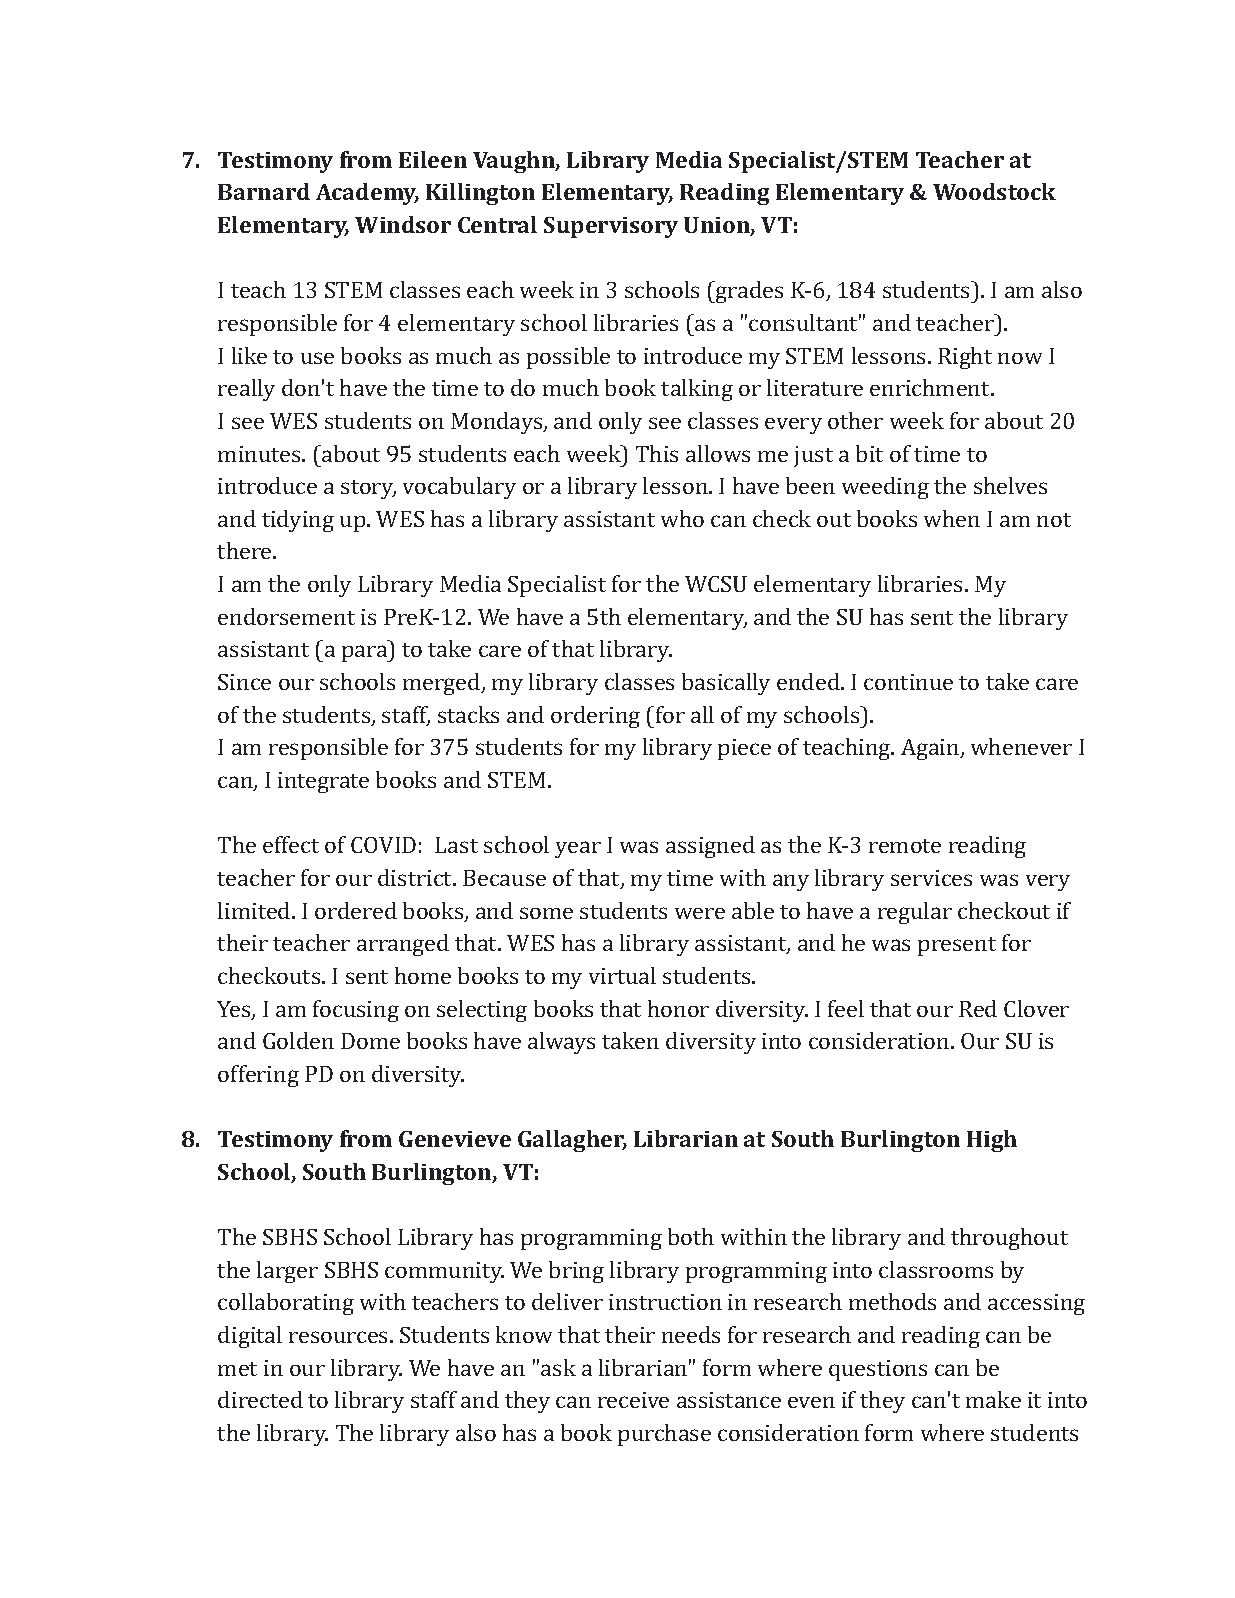  Describe the element at coordinates (611, 227) in the screenshot. I see `Supervisory` at that location.
